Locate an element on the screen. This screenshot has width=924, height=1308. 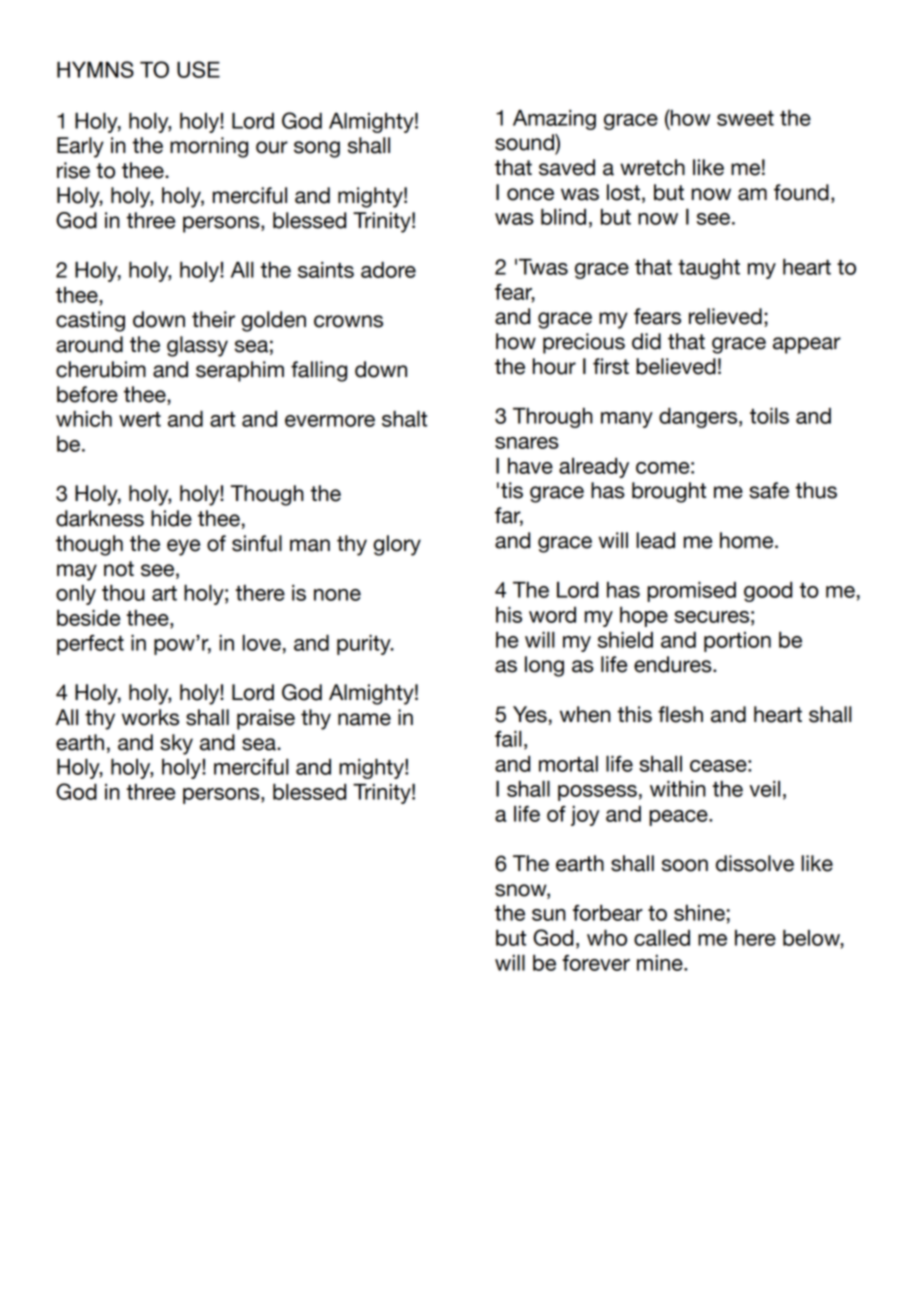
sky is located at coordinates (176, 744).
